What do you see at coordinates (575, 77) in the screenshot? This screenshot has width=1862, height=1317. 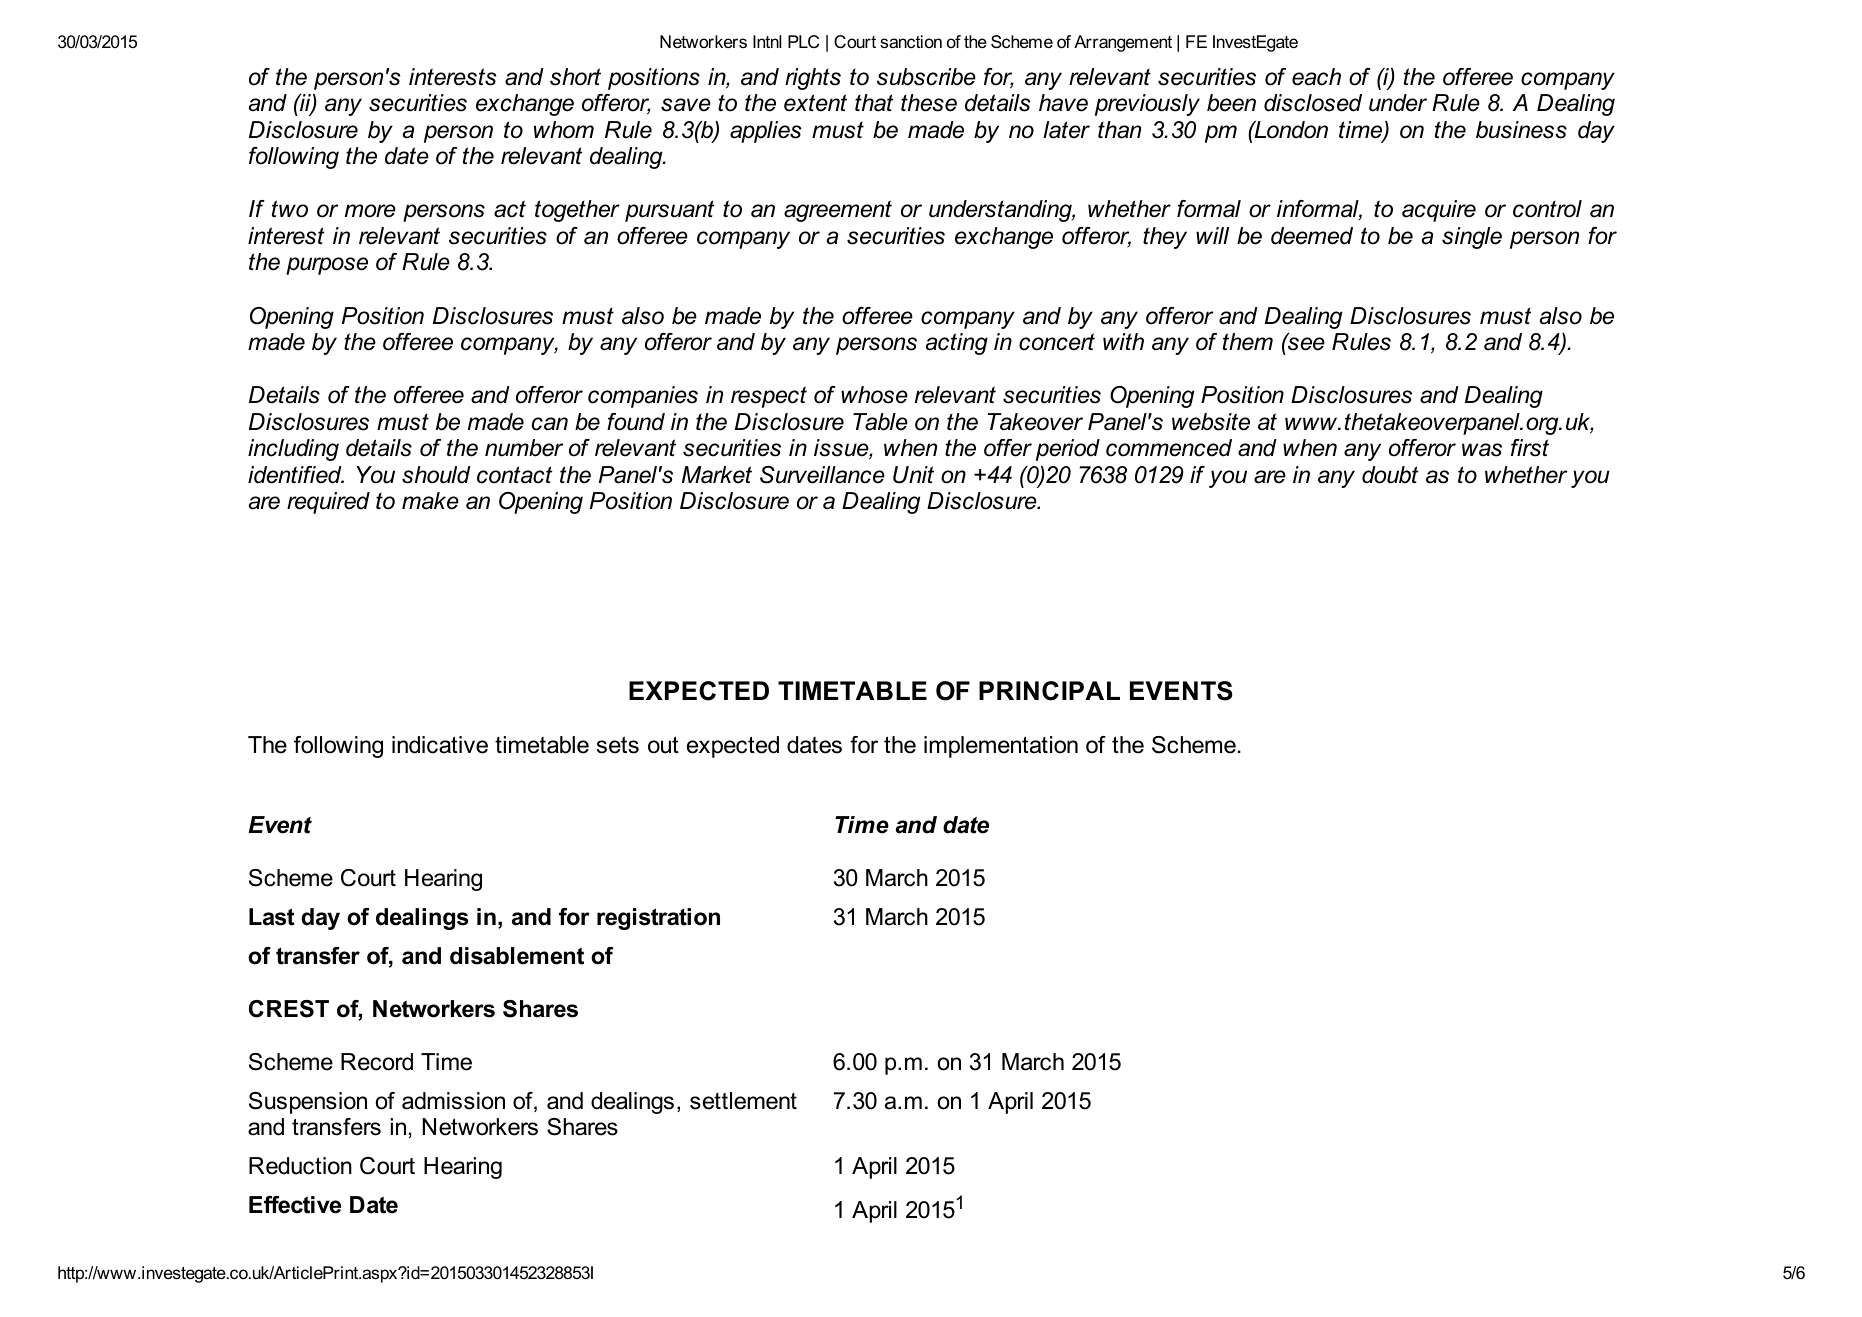 I see `short` at bounding box center [575, 77].
